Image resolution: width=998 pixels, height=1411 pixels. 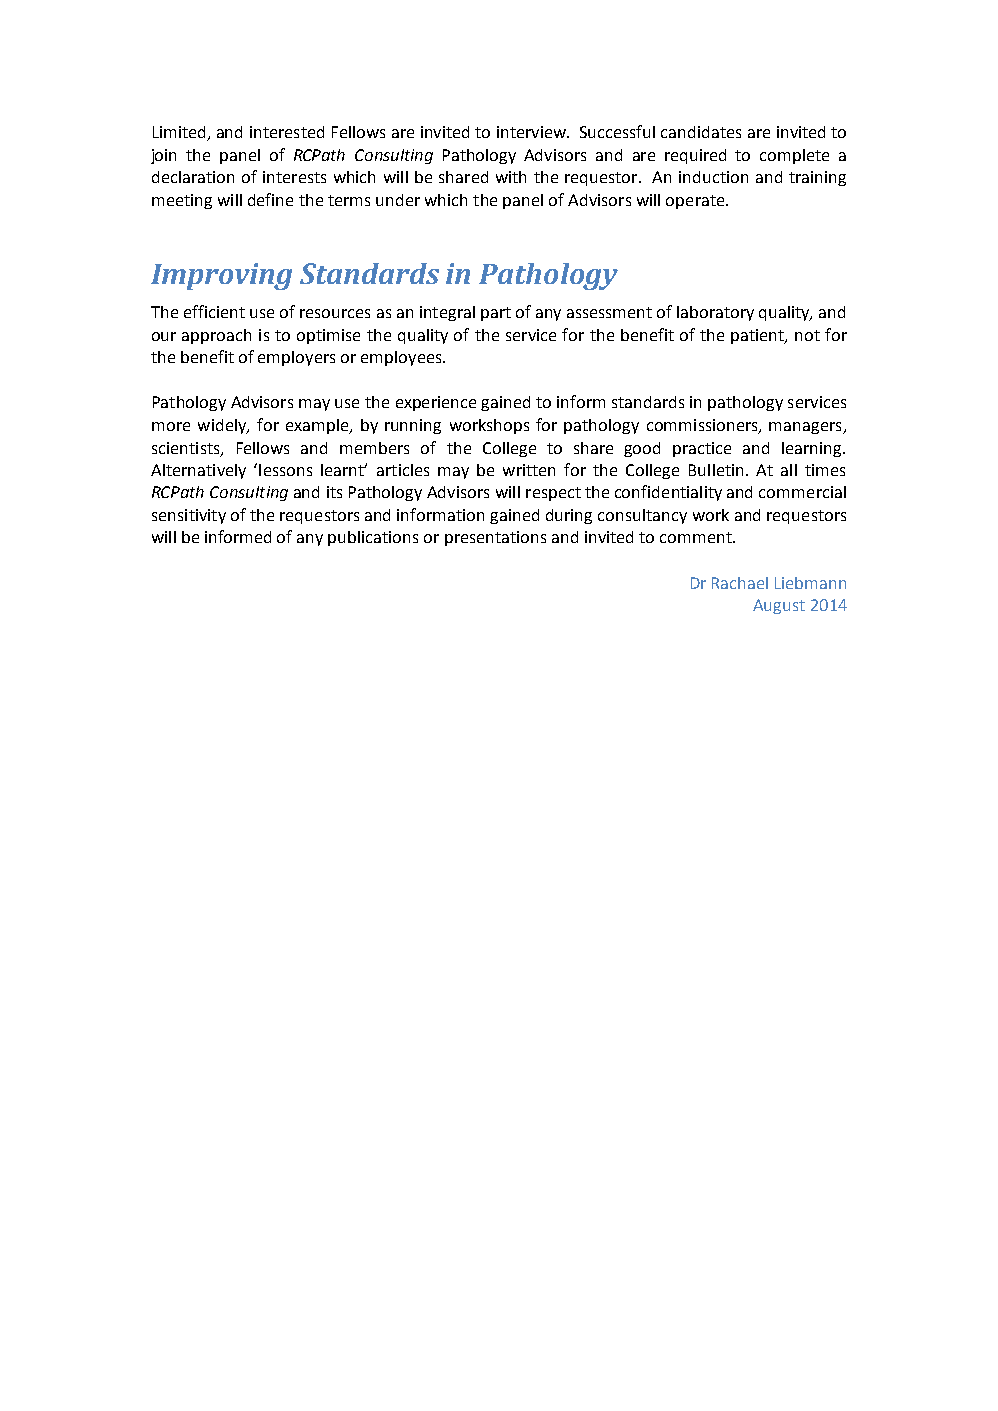 What do you see at coordinates (373, 538) in the screenshot?
I see `publications` at bounding box center [373, 538].
